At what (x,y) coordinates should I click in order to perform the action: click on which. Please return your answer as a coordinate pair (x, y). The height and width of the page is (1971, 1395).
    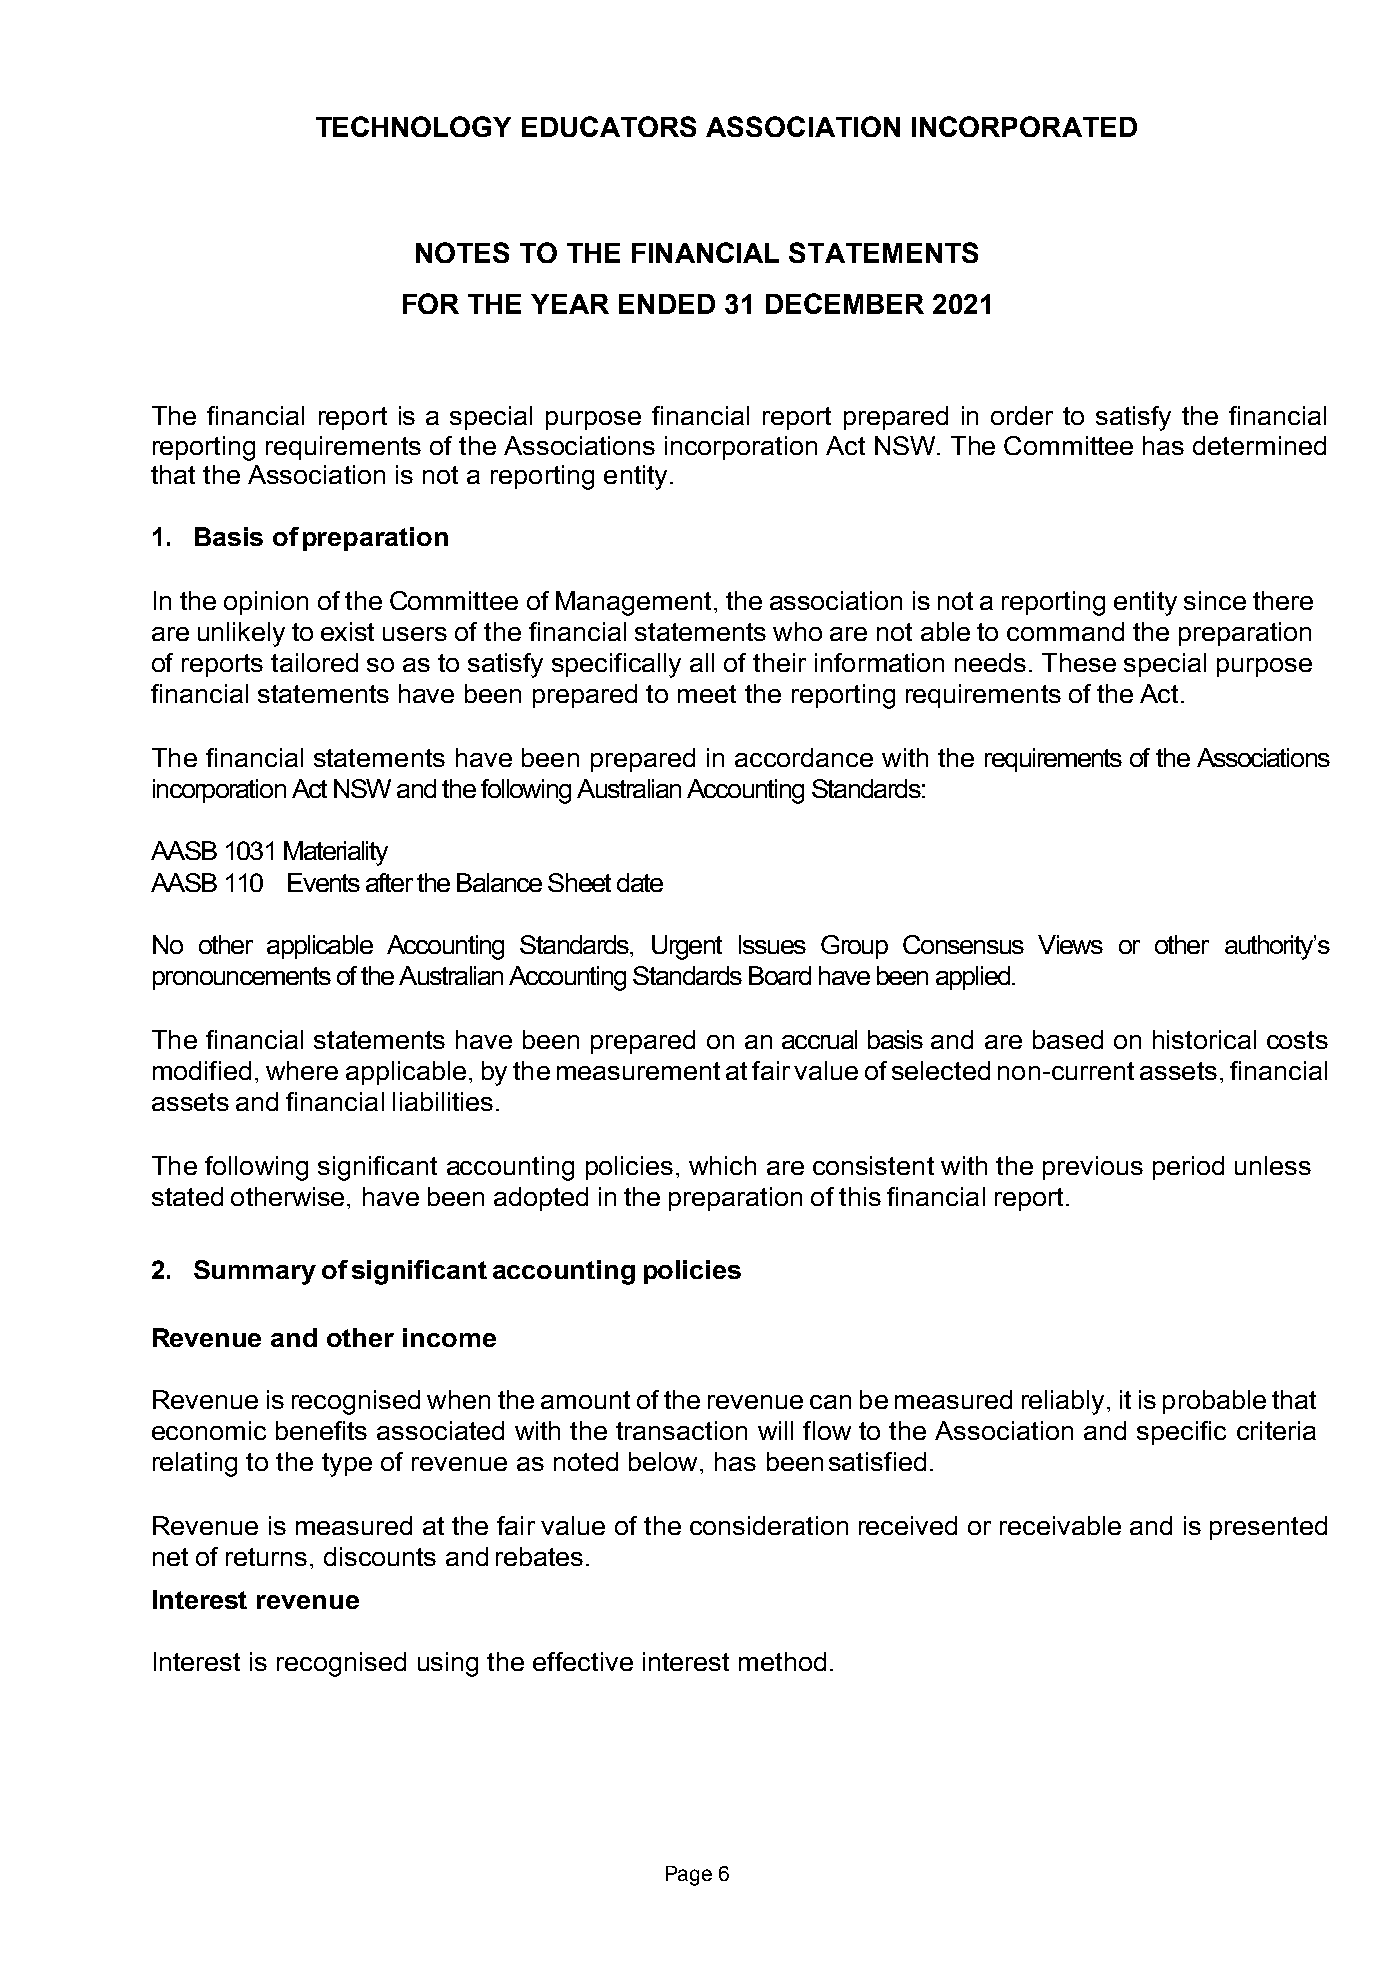
    Looking at the image, I should click on (722, 1165).
